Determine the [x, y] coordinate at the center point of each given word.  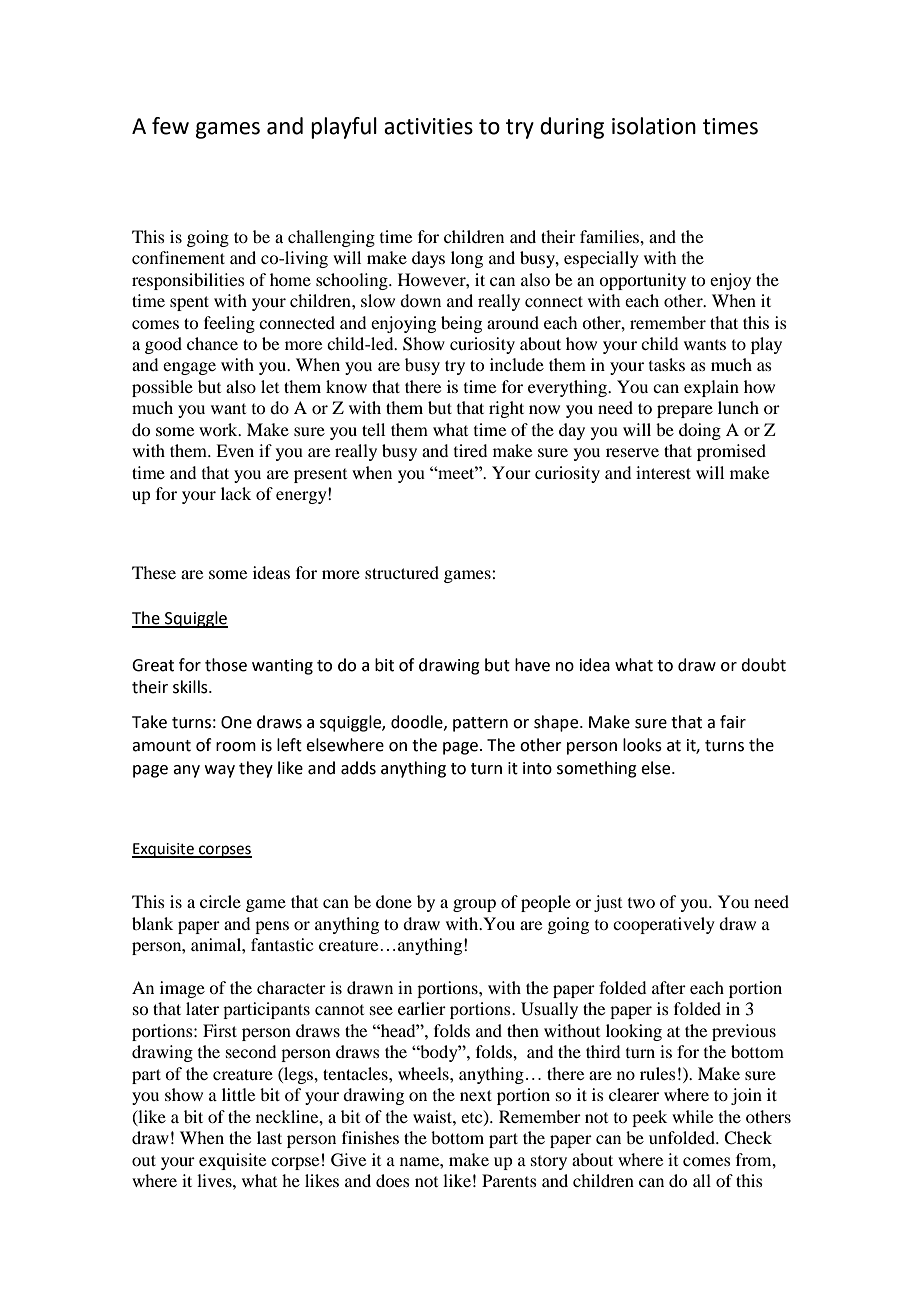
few [170, 126]
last [269, 1137]
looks [642, 745]
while [692, 1116]
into [537, 768]
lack [236, 493]
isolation [654, 126]
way [220, 771]
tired [470, 450]
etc [473, 1118]
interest [663, 472]
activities [428, 126]
